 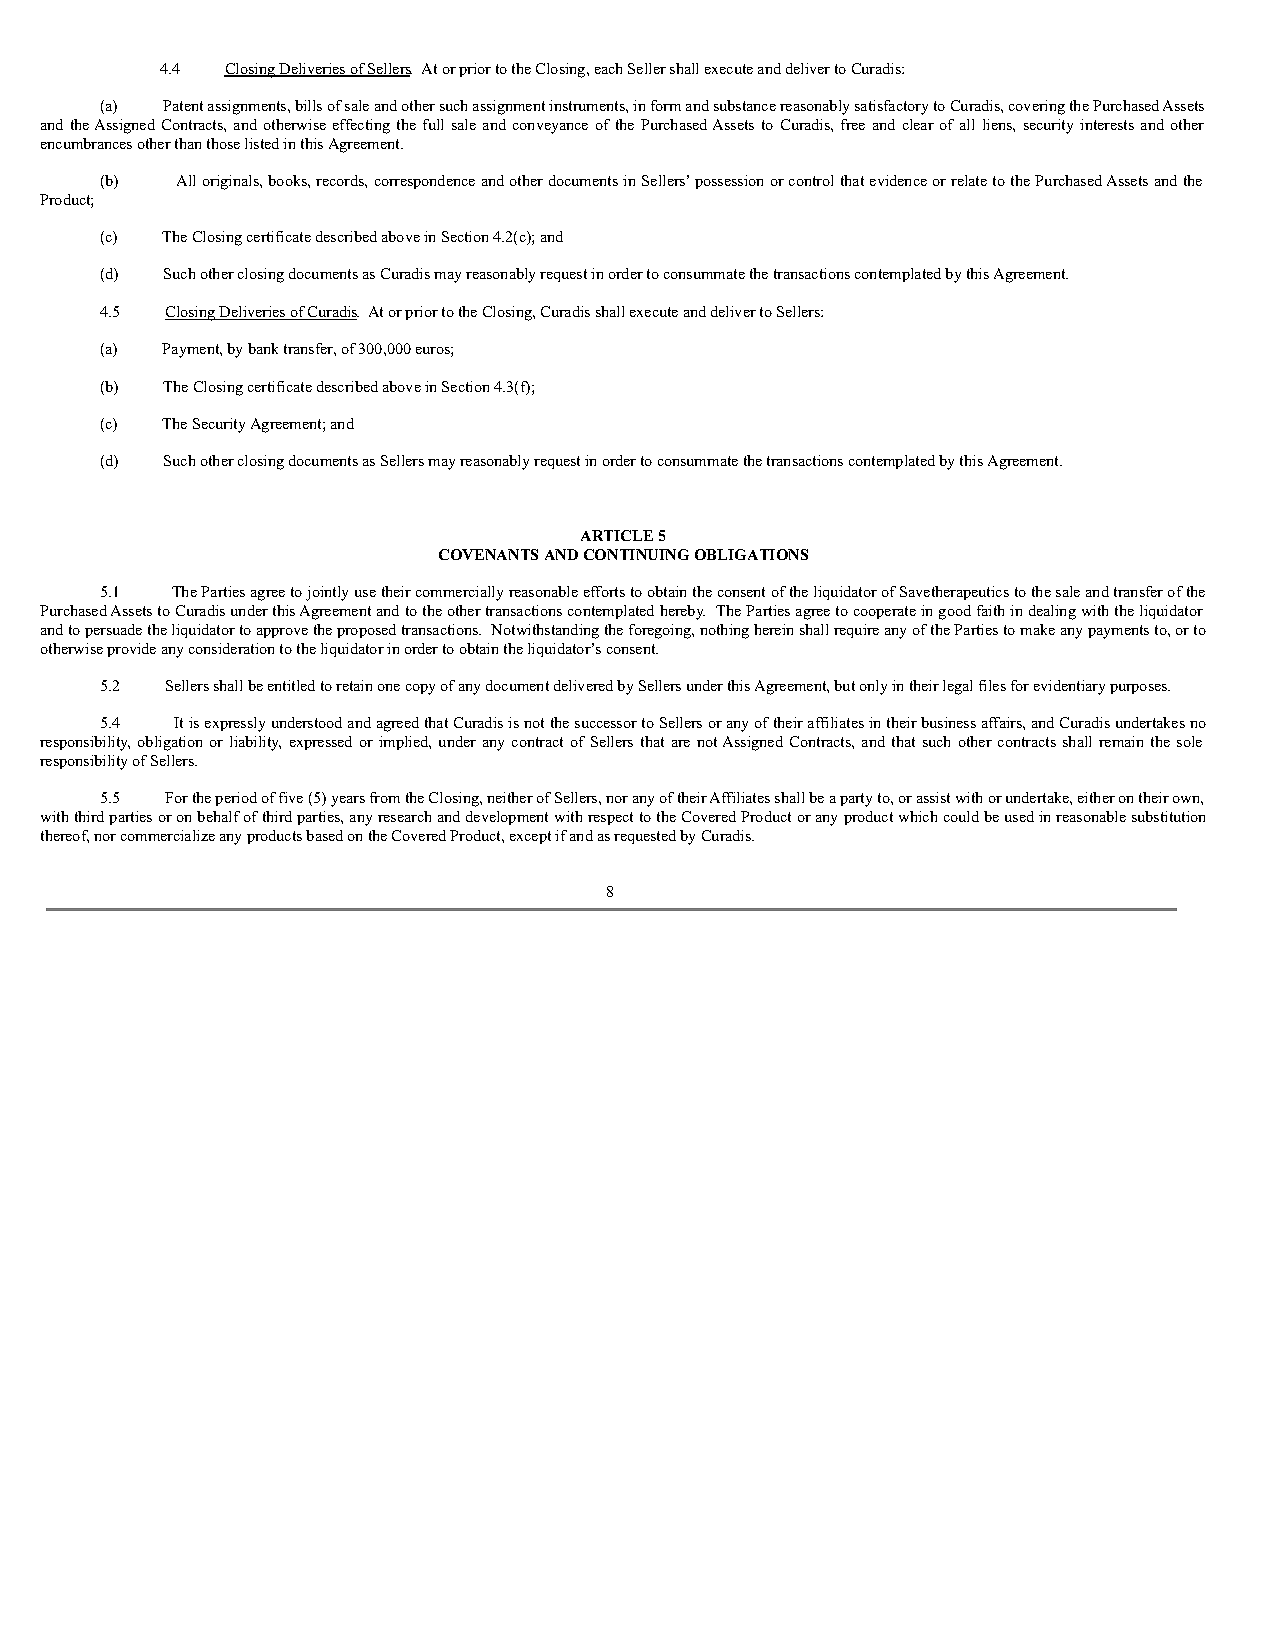 What do you see at coordinates (990, 610) in the screenshot?
I see `faith` at bounding box center [990, 610].
